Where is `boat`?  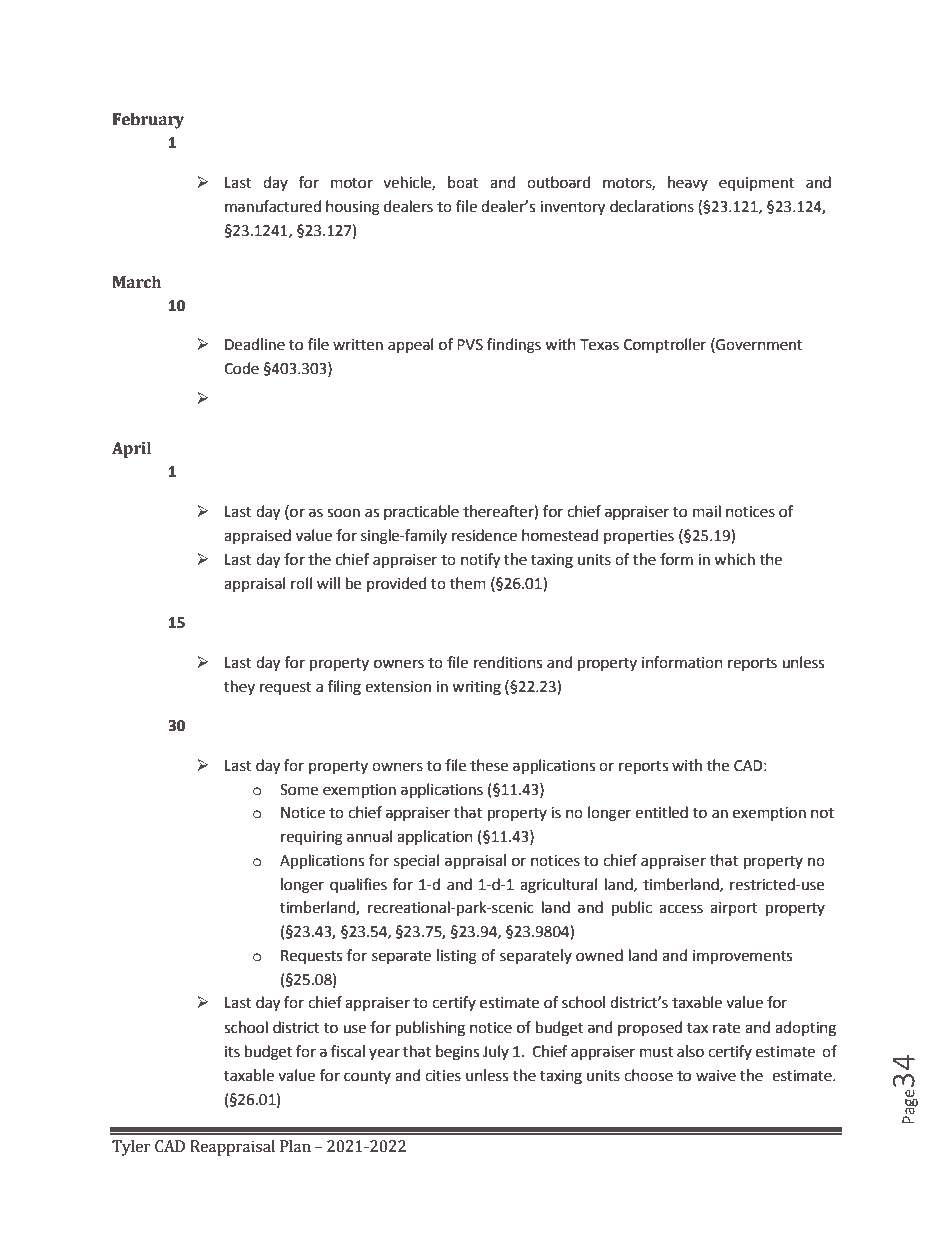
boat is located at coordinates (463, 182).
